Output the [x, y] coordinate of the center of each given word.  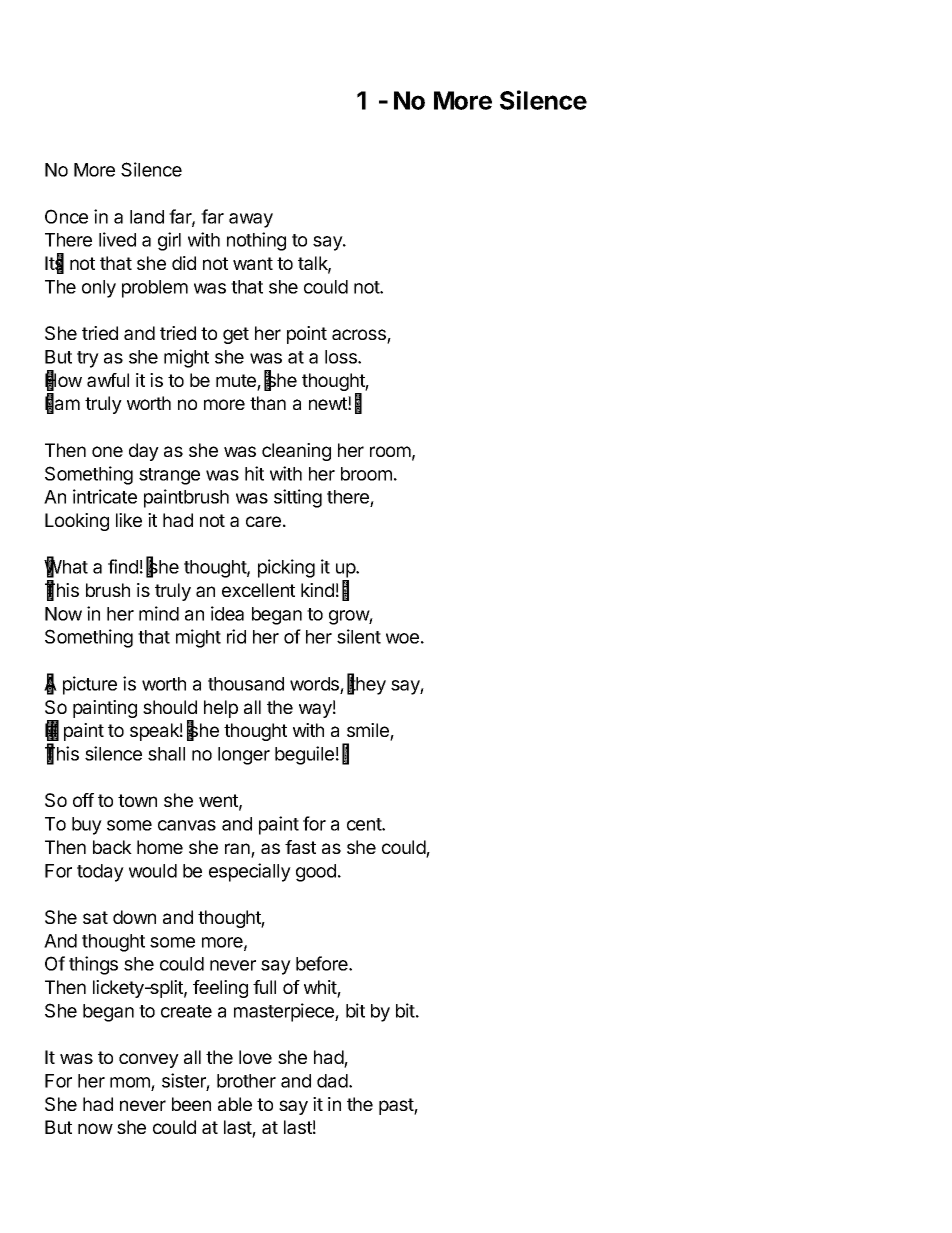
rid [236, 636]
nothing [256, 241]
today [100, 873]
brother [246, 1081]
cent [365, 824]
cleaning [296, 452]
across [360, 336]
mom [130, 1082]
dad [332, 1081]
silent [359, 636]
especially [250, 872]
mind [159, 613]
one [107, 451]
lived [117, 239]
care [263, 521]
